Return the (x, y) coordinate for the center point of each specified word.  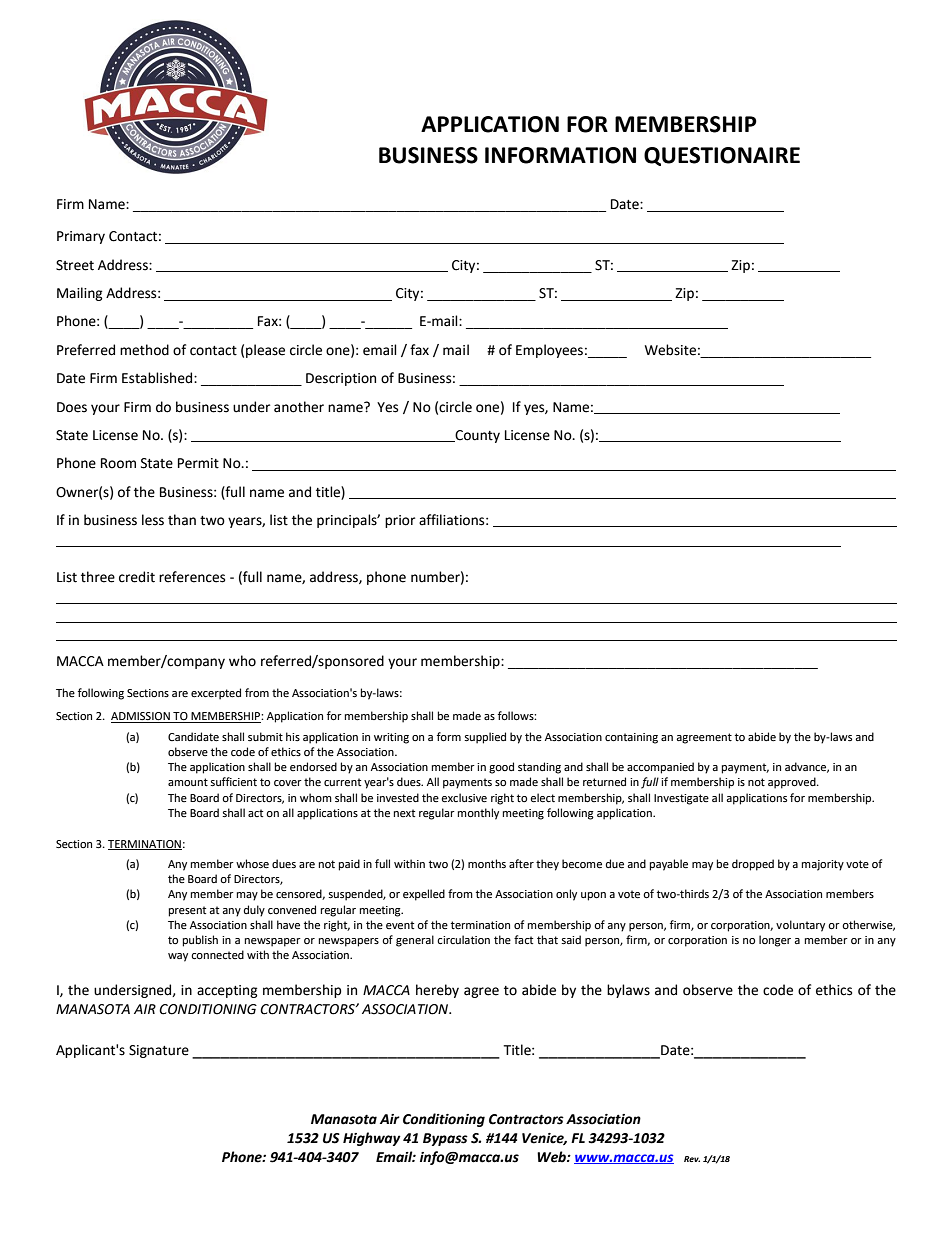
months (487, 863)
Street (75, 265)
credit (137, 577)
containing (631, 738)
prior (400, 521)
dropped (753, 865)
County (476, 436)
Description (341, 379)
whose (252, 864)
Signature (159, 1051)
